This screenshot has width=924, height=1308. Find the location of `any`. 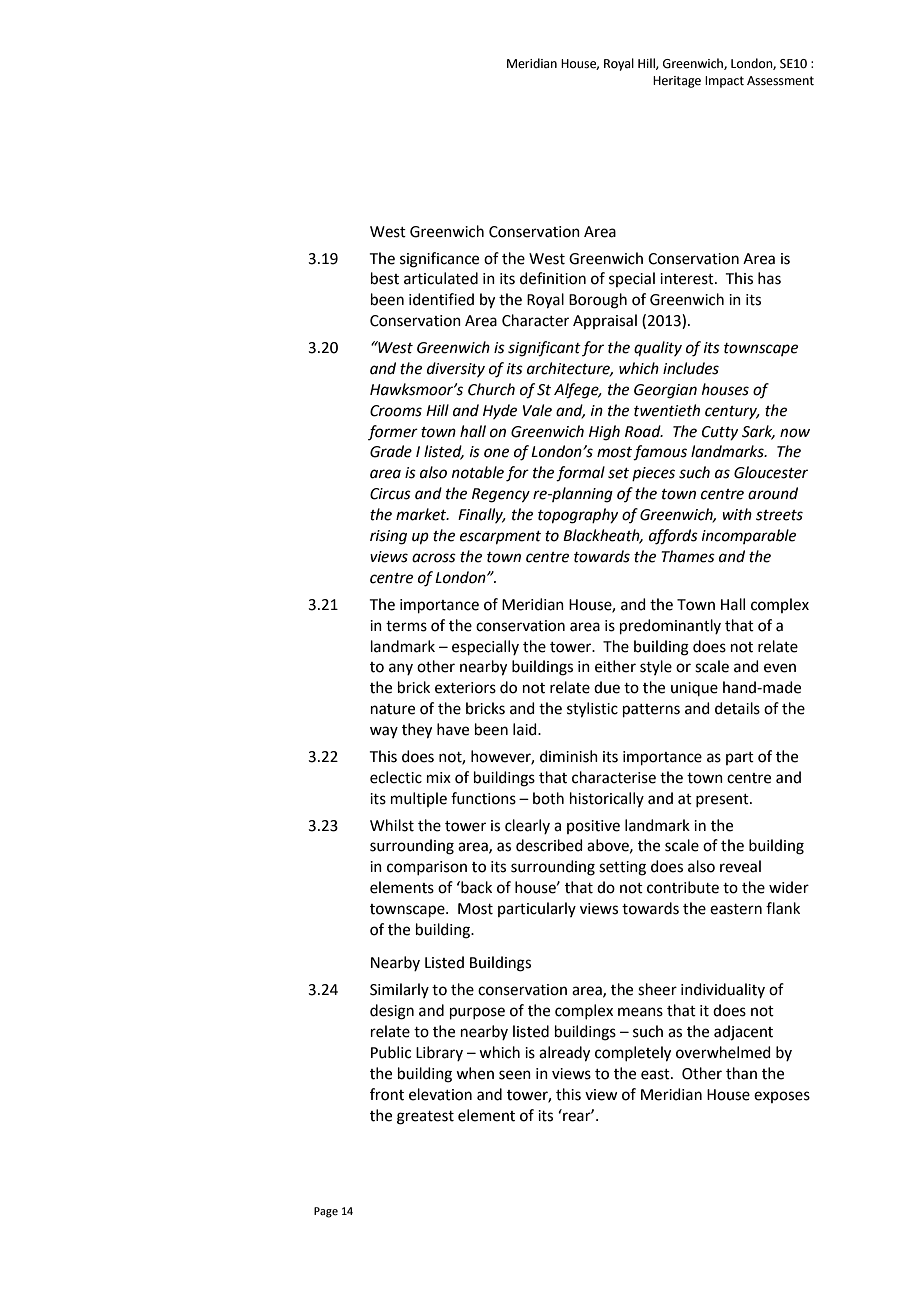

any is located at coordinates (401, 669).
